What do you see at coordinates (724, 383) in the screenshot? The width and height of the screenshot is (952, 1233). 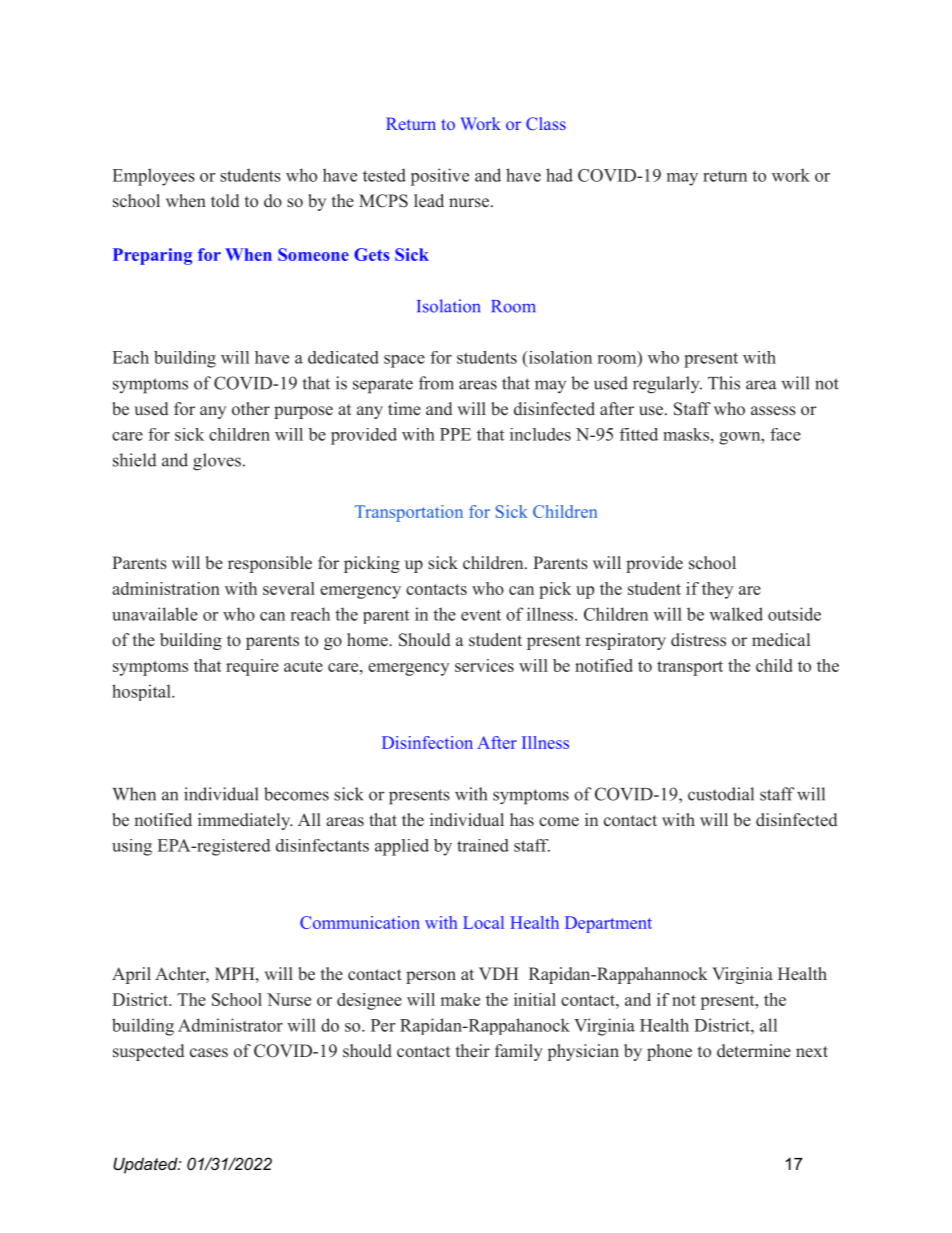 I see `This` at bounding box center [724, 383].
